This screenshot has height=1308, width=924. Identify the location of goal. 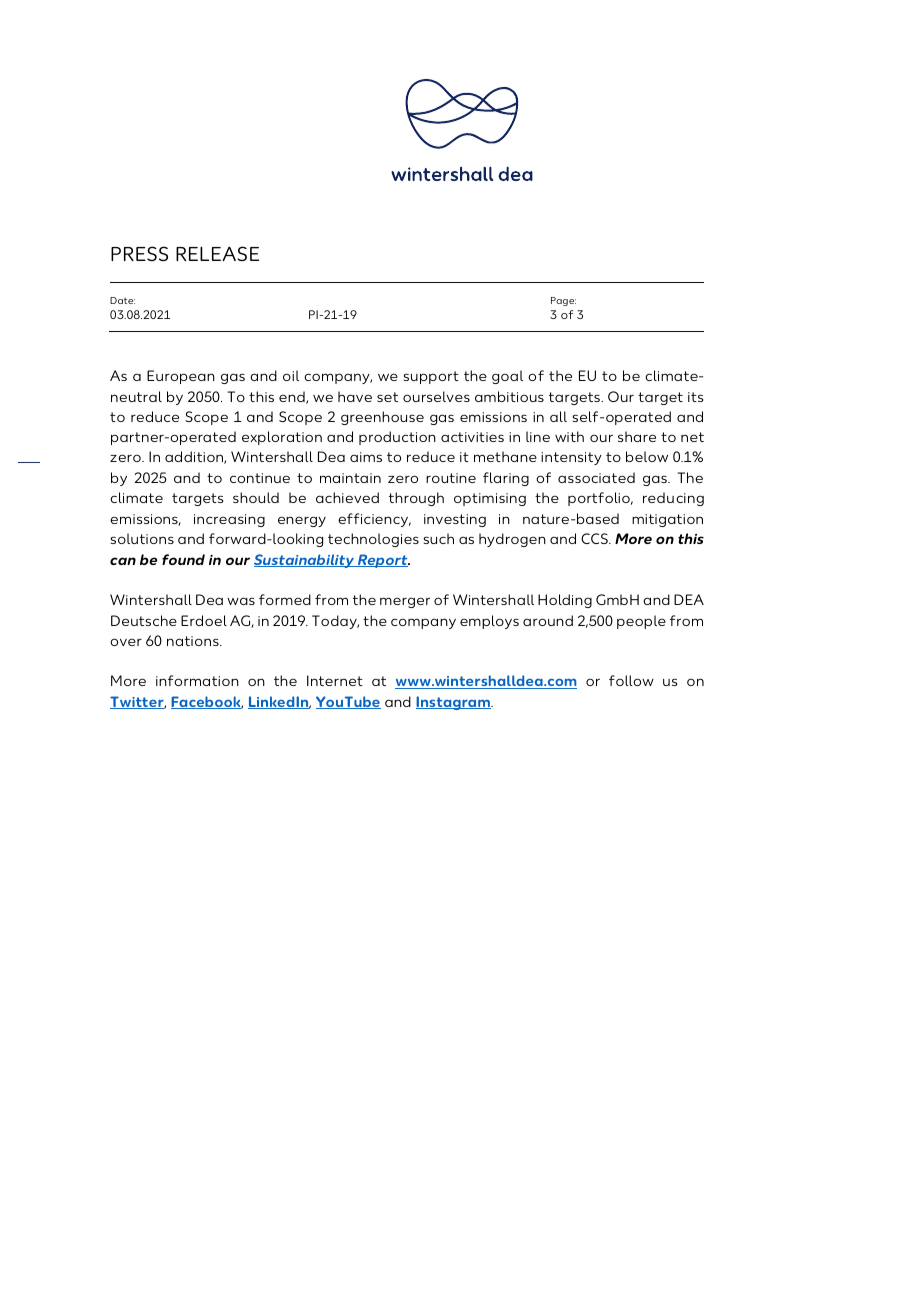
(507, 377).
